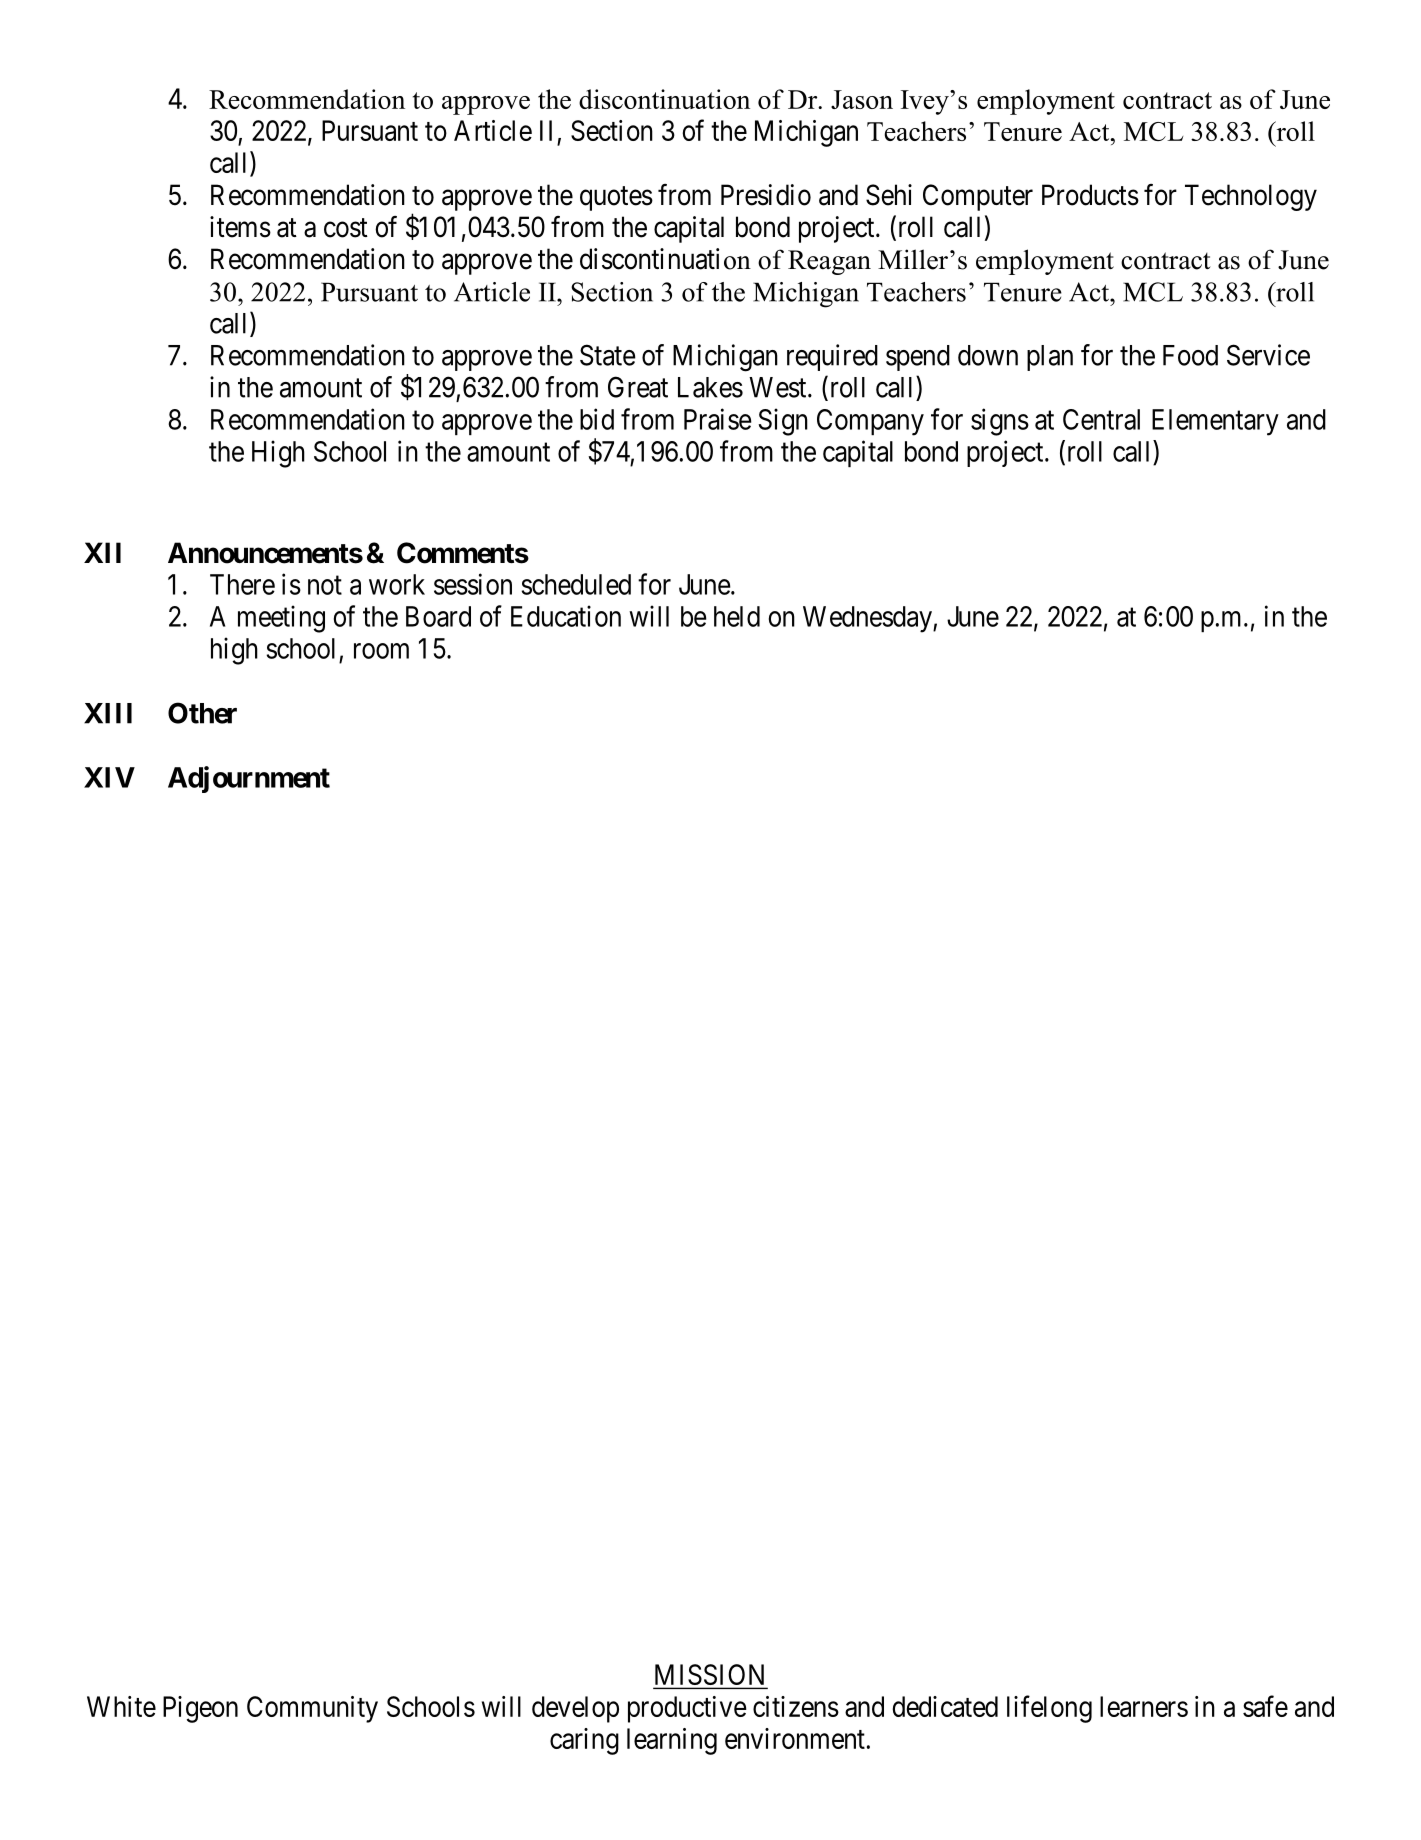 The image size is (1421, 1840). Describe the element at coordinates (616, 198) in the document. I see `quotes` at that location.
